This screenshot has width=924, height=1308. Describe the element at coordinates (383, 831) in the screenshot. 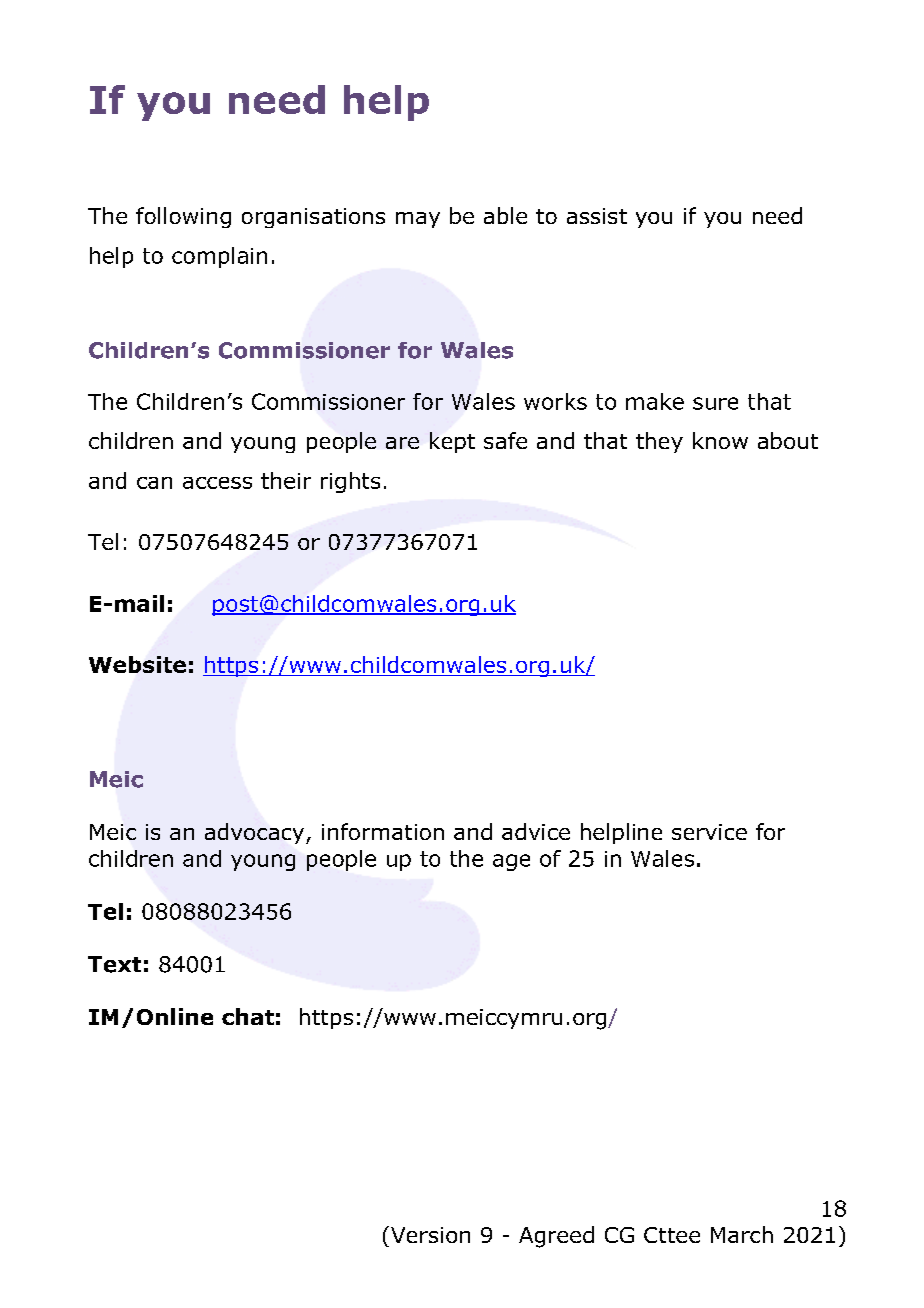

I see `information` at that location.
